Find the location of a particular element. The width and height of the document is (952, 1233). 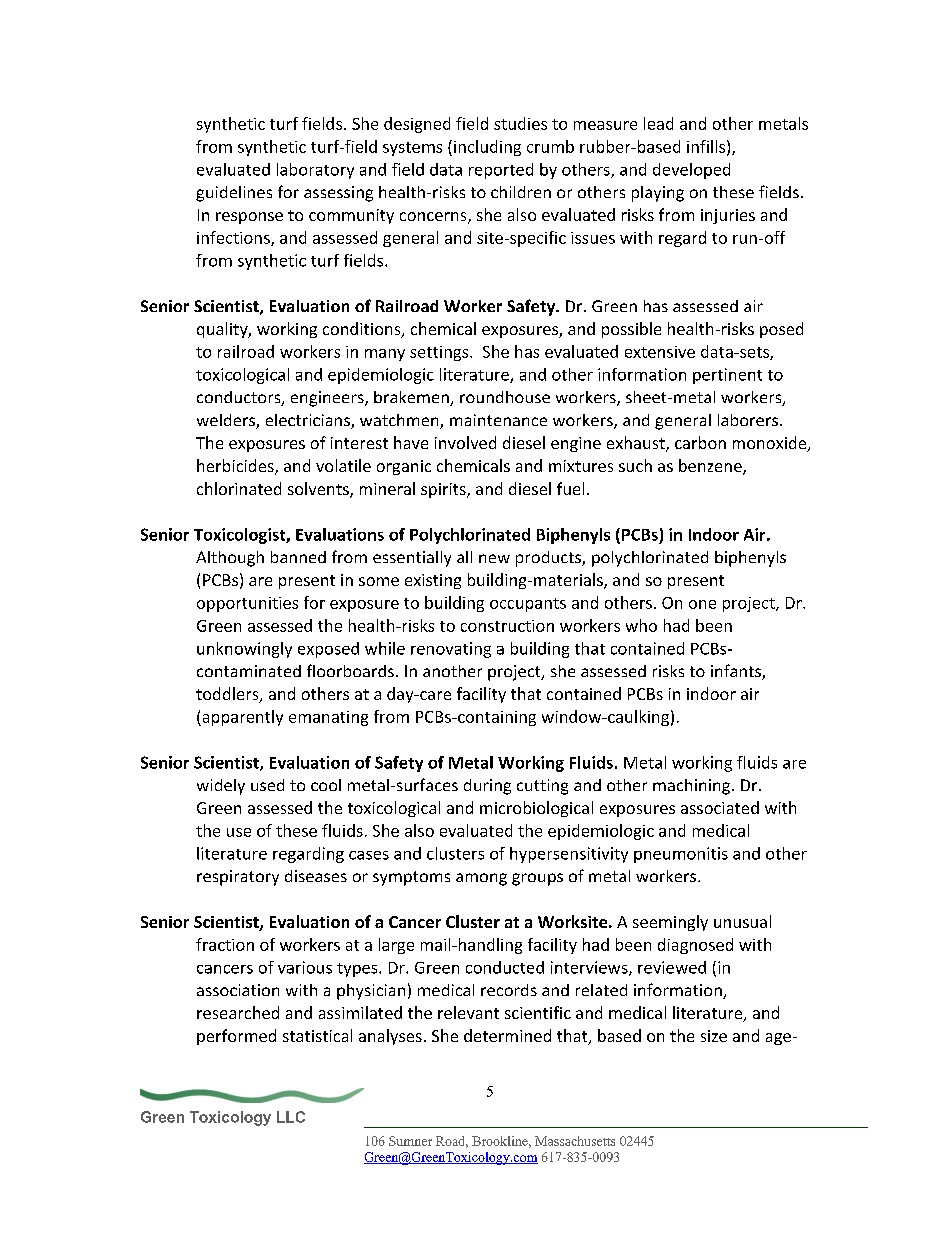

used is located at coordinates (267, 785).
